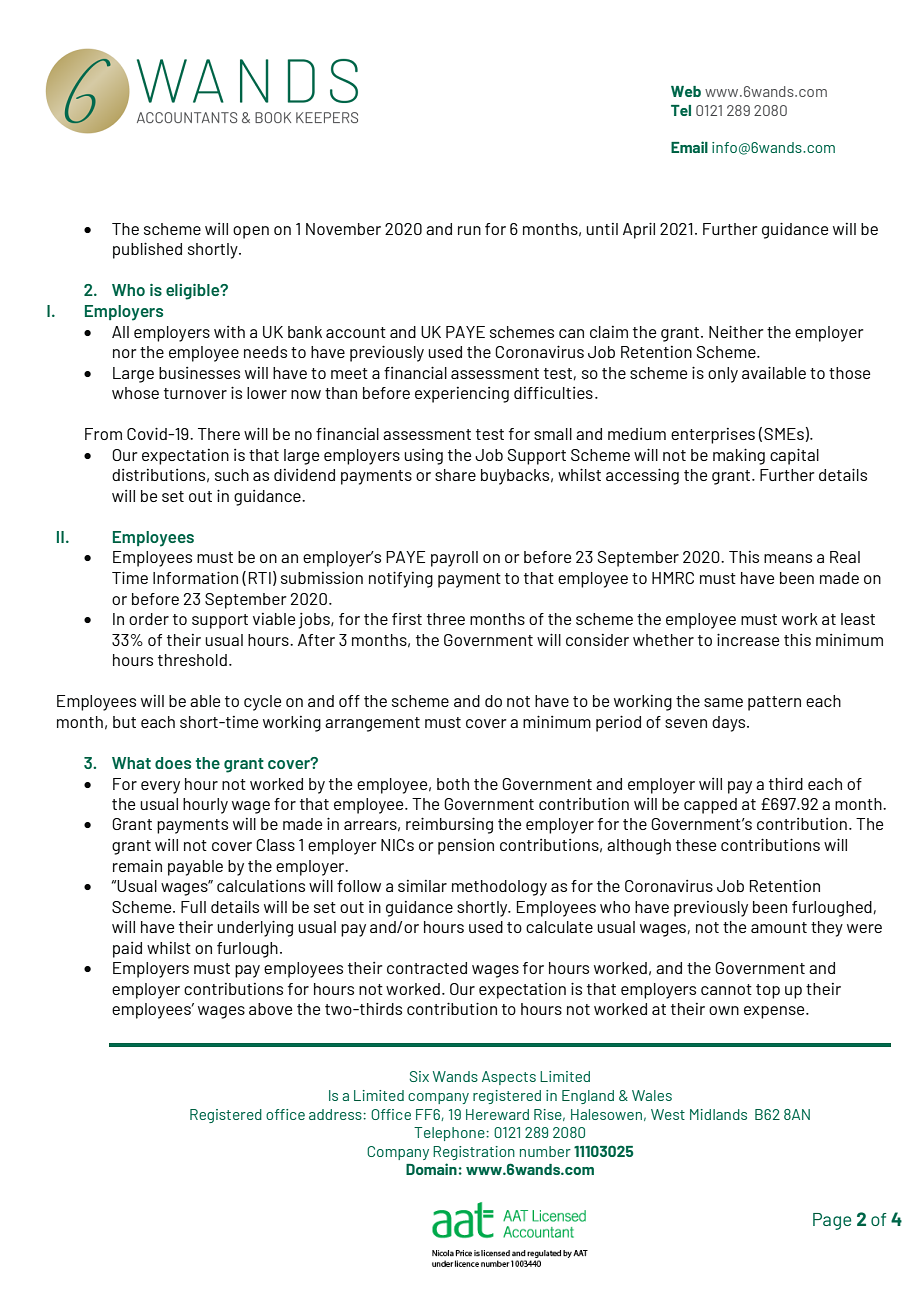 The width and height of the document is (924, 1308). I want to click on run, so click(469, 230).
